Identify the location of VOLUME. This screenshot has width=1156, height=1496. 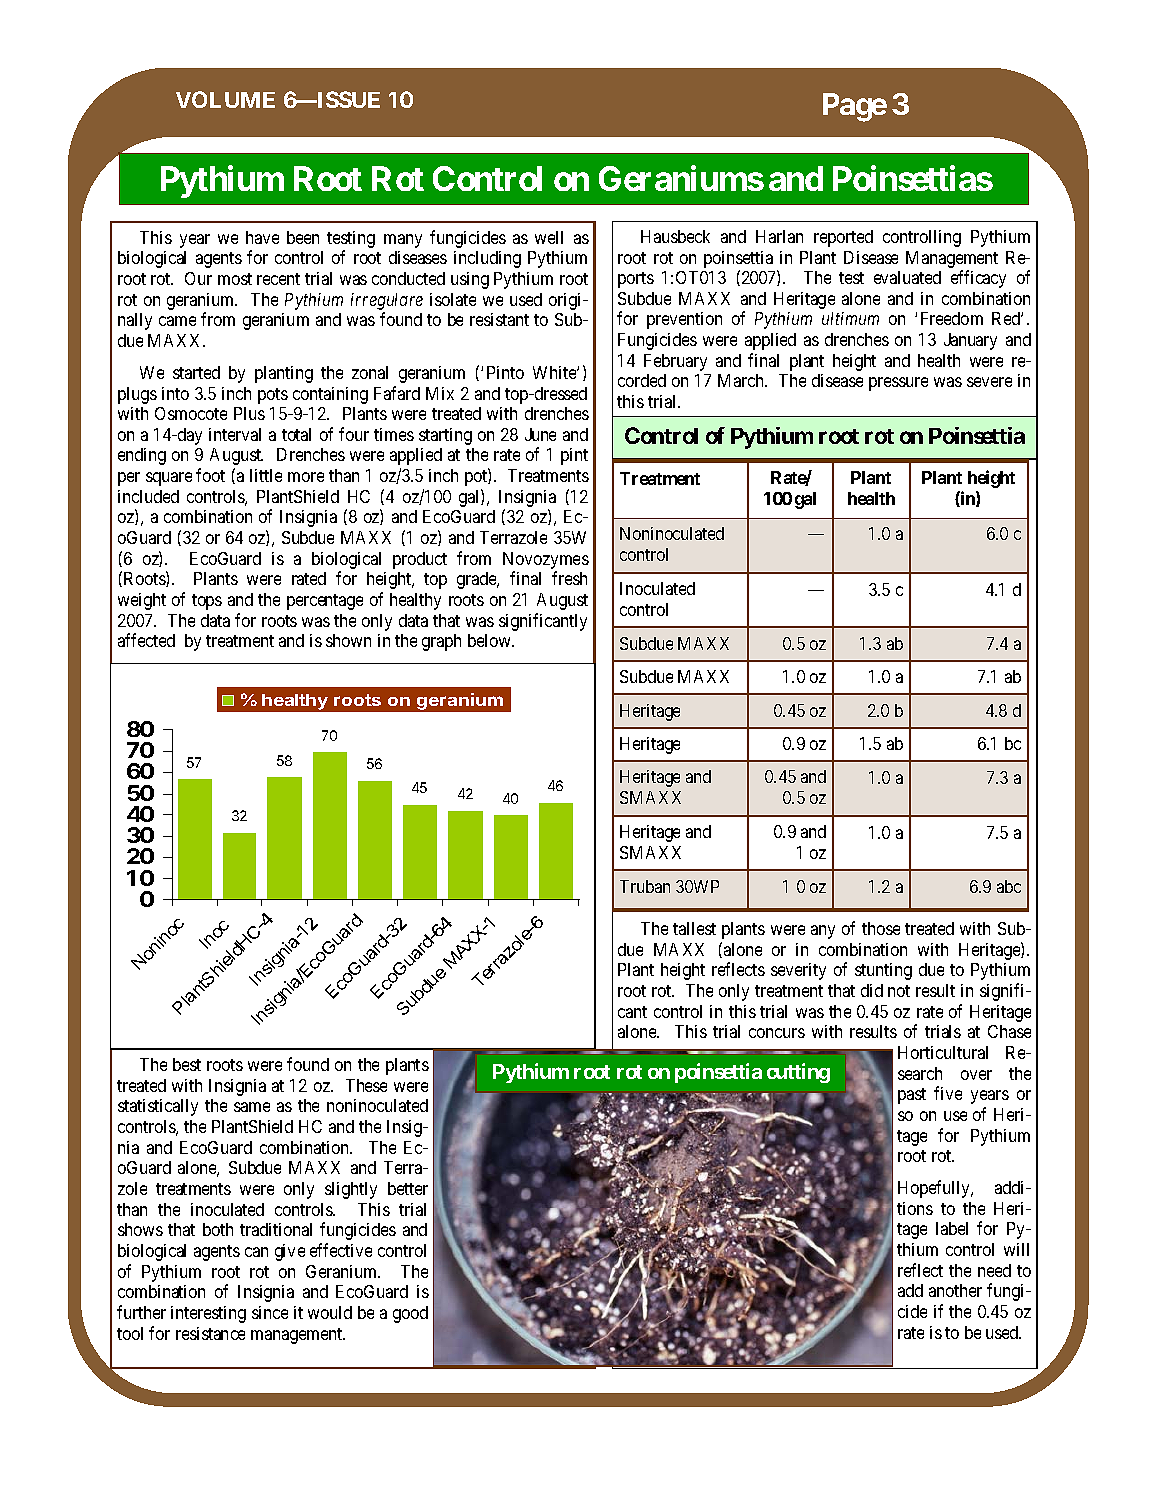
(225, 99).
